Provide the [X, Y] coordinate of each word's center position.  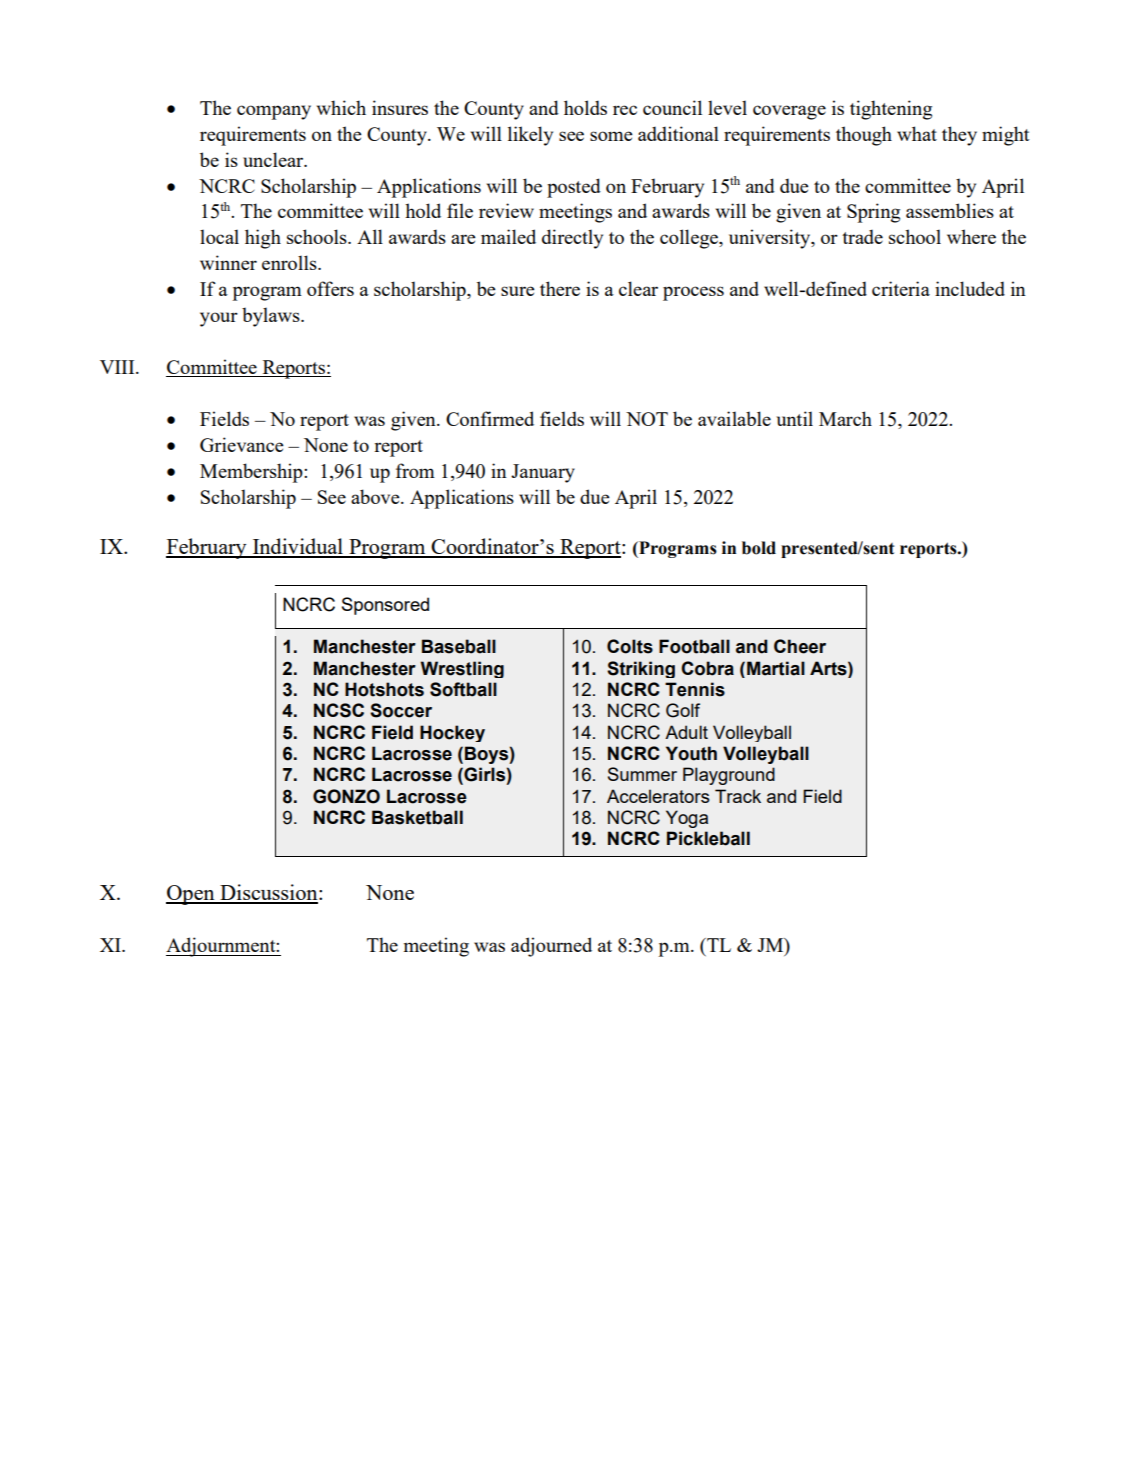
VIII [118, 367]
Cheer [800, 646]
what [917, 133]
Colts [630, 646]
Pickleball [708, 838]
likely [530, 136]
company [274, 112]
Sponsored [385, 606]
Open [191, 895]
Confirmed [490, 418]
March [845, 418]
